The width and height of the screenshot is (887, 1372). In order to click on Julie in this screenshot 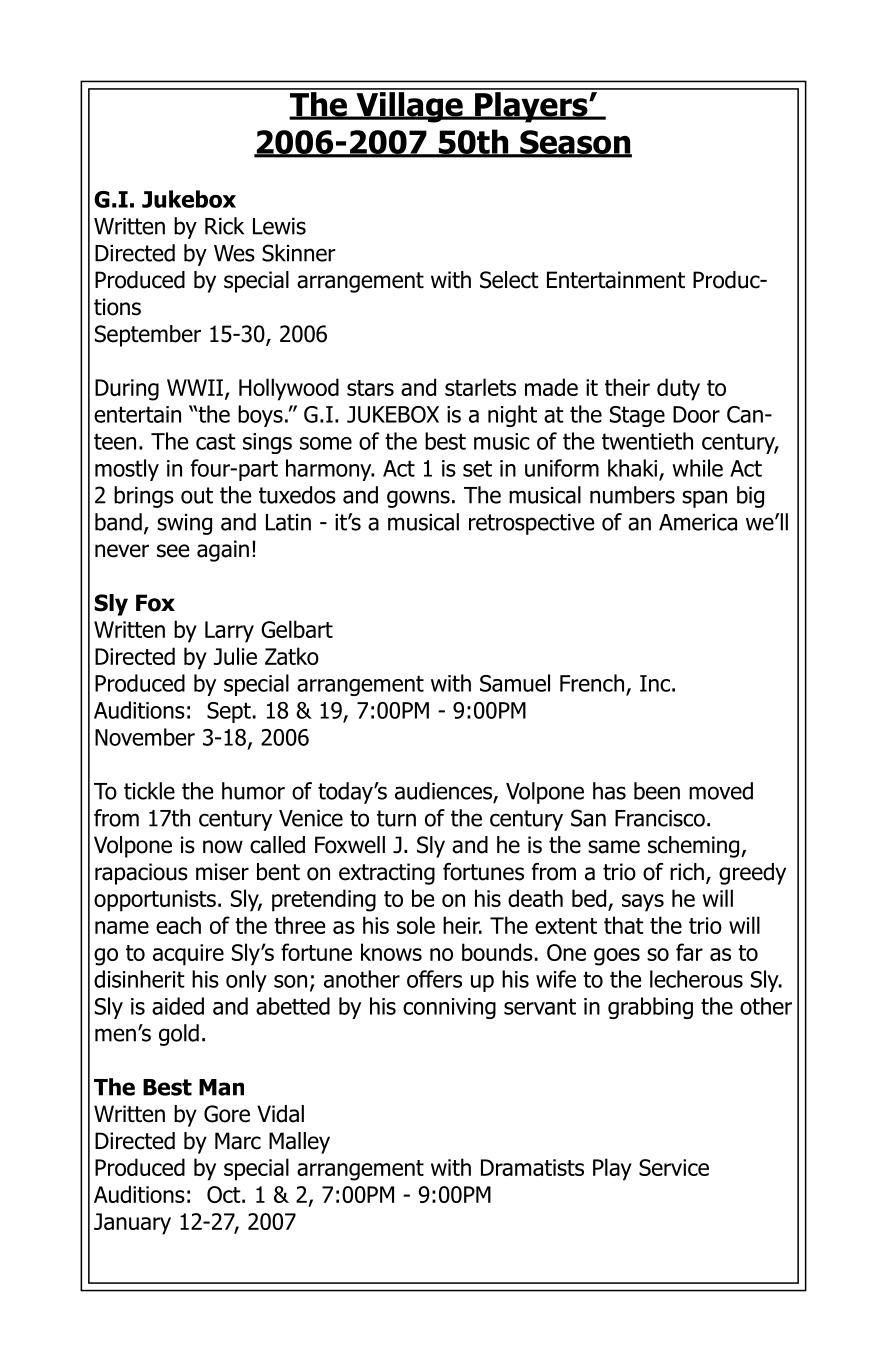, I will do `click(235, 656)`.
